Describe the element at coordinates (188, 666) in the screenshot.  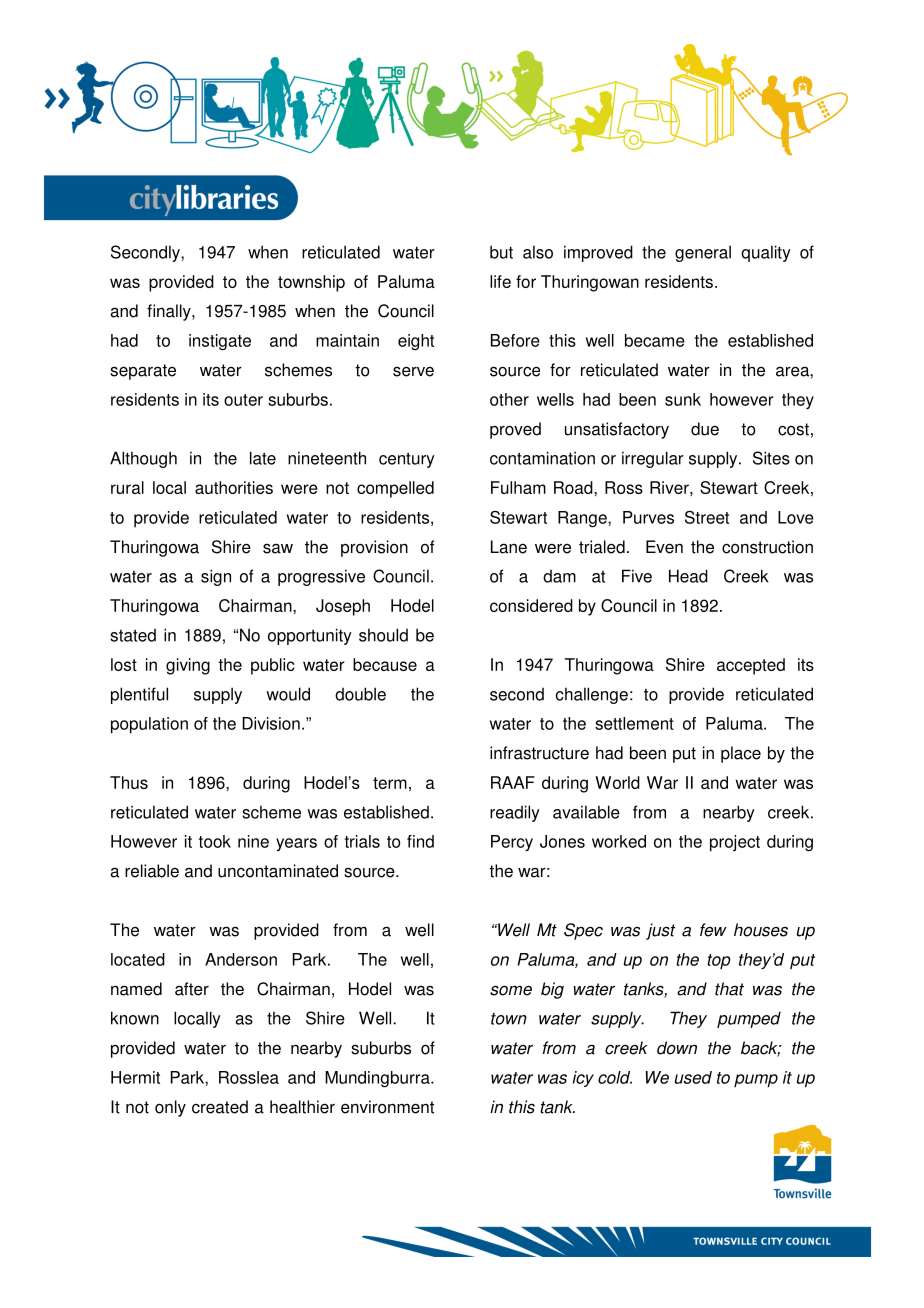
I see `giving` at that location.
